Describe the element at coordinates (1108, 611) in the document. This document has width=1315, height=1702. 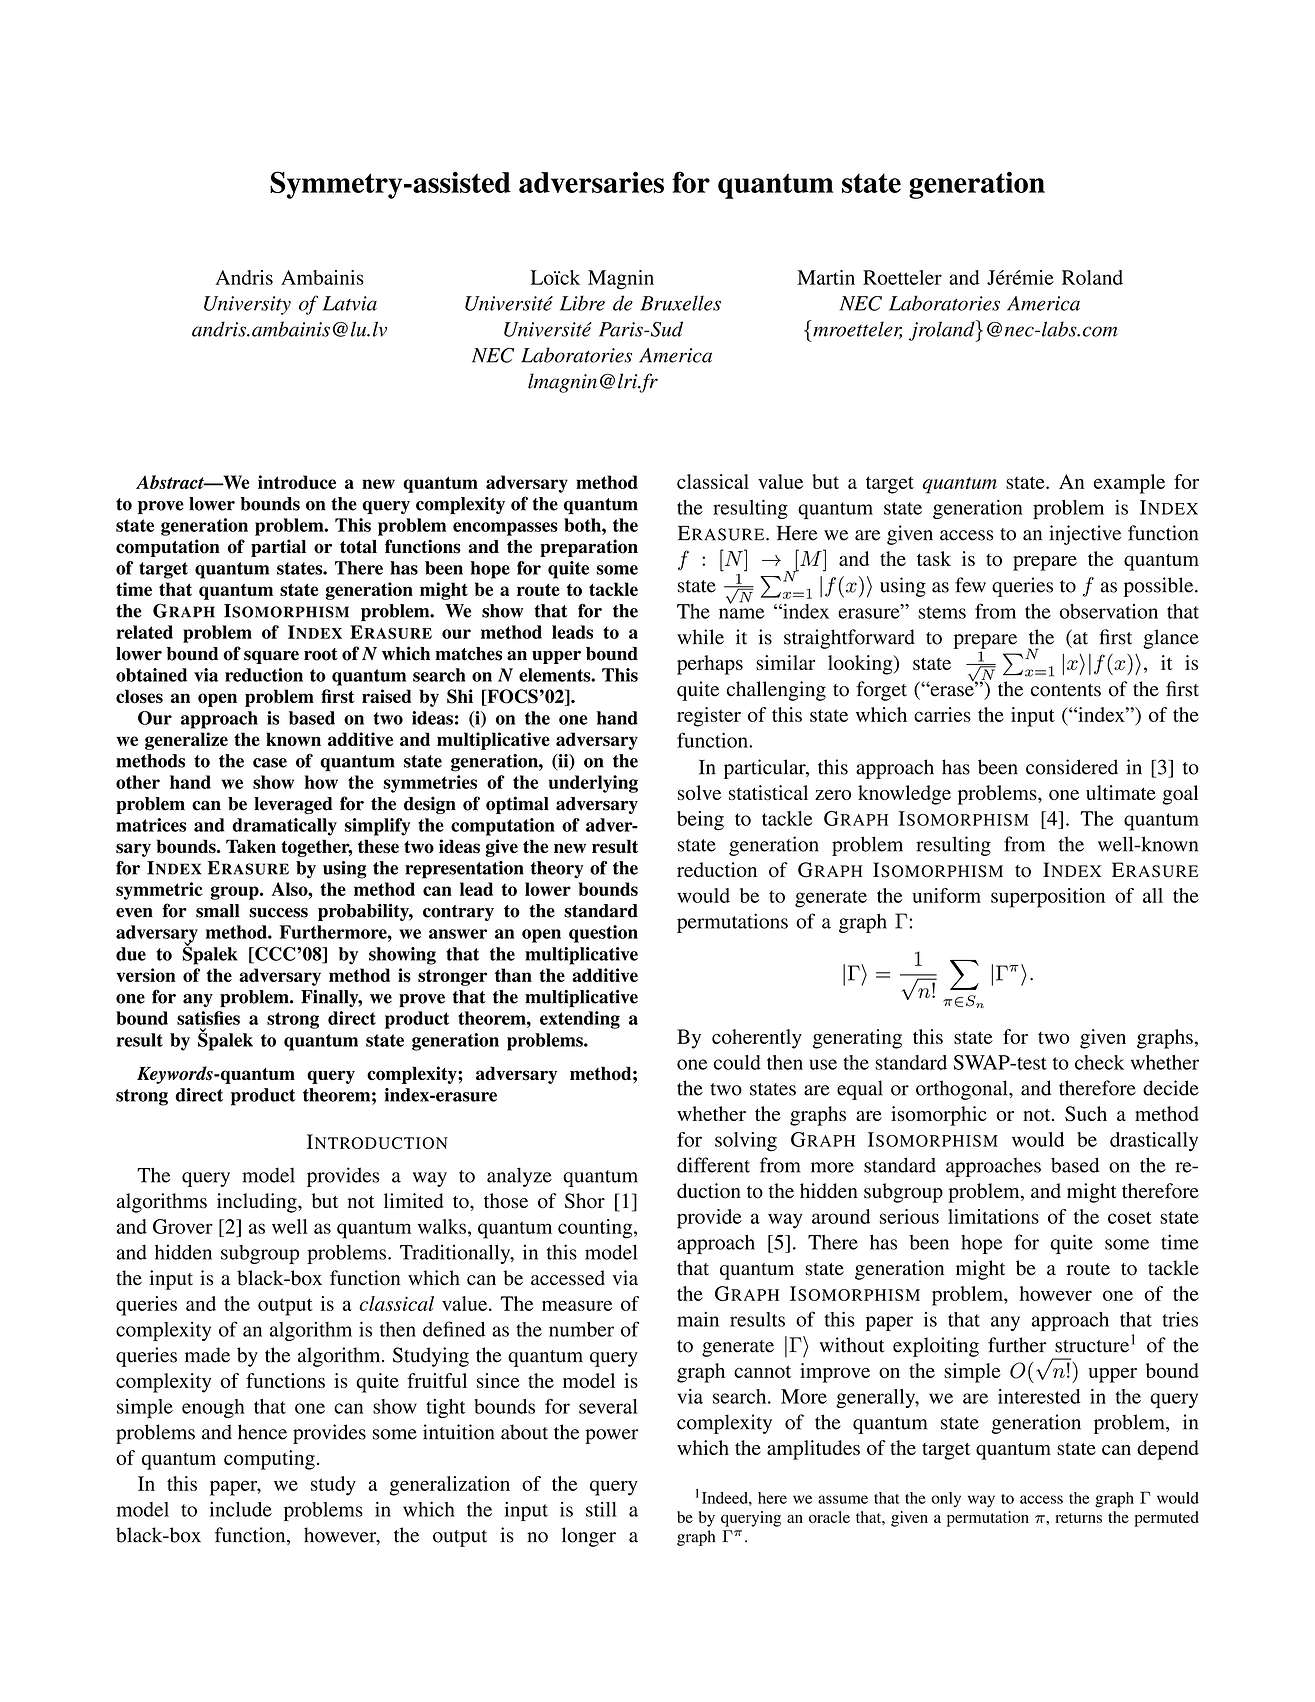
I see `observation` at that location.
